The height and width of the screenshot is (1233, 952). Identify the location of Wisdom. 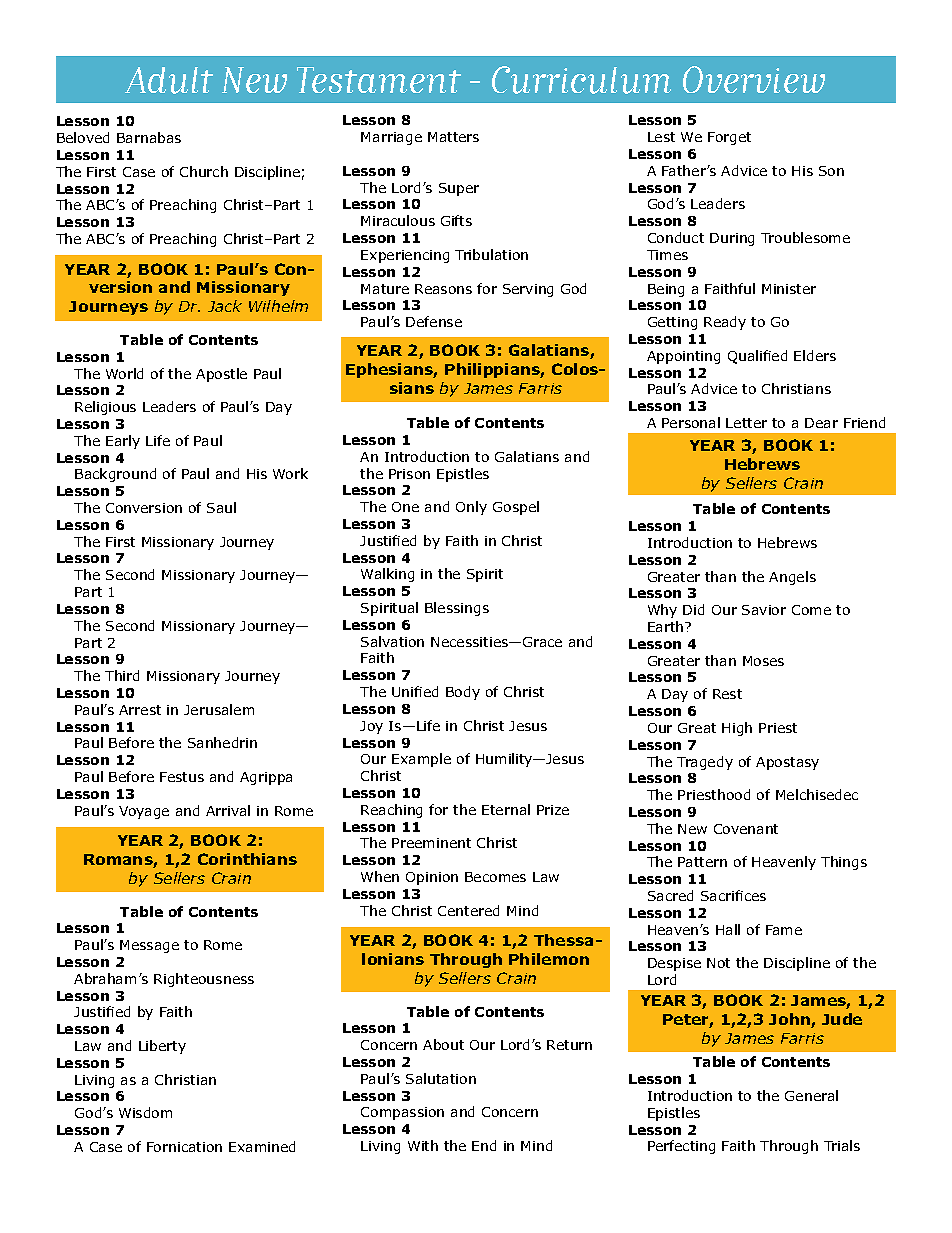
(145, 1112).
